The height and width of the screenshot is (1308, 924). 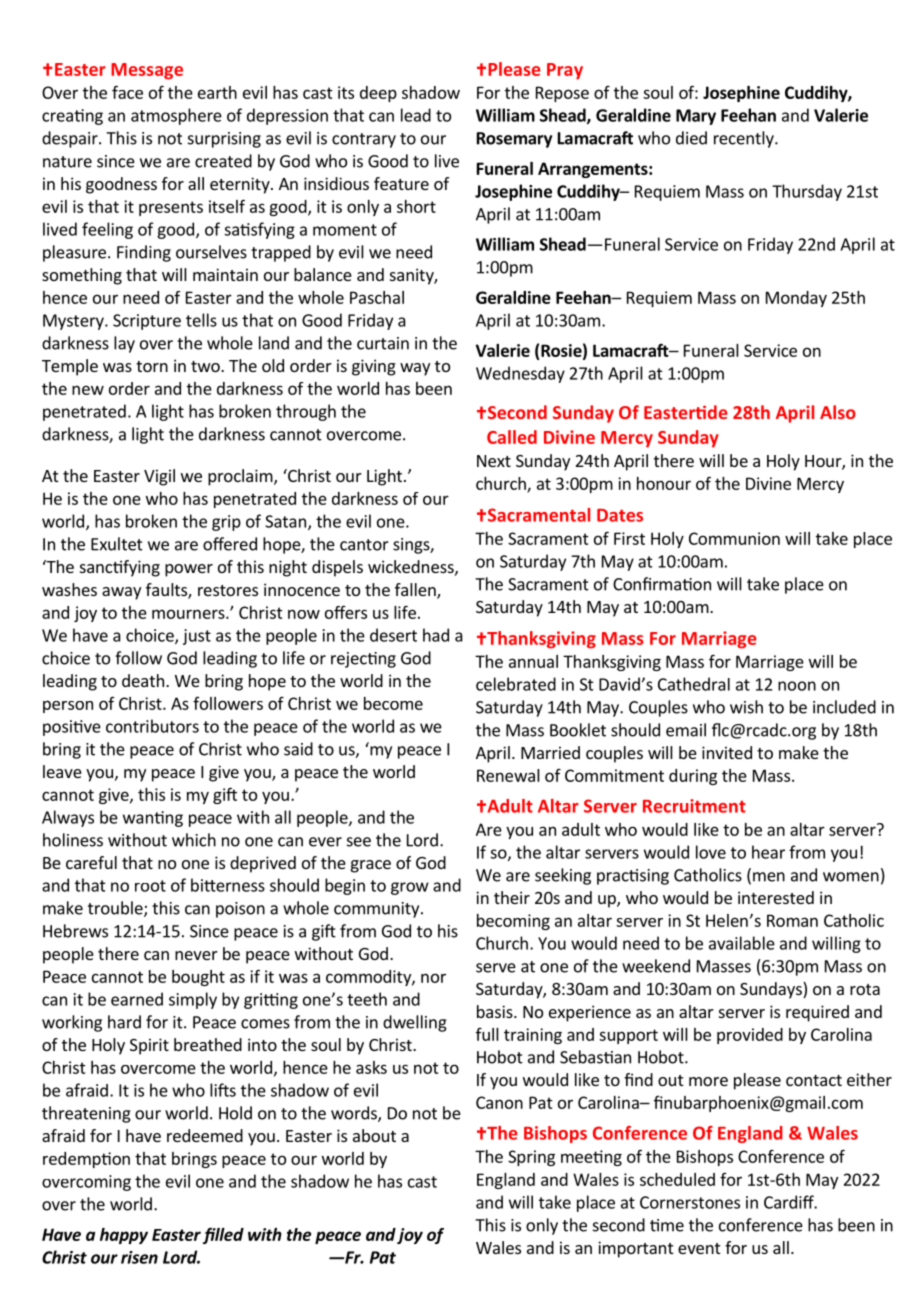 I want to click on atmosphere, so click(x=176, y=116).
